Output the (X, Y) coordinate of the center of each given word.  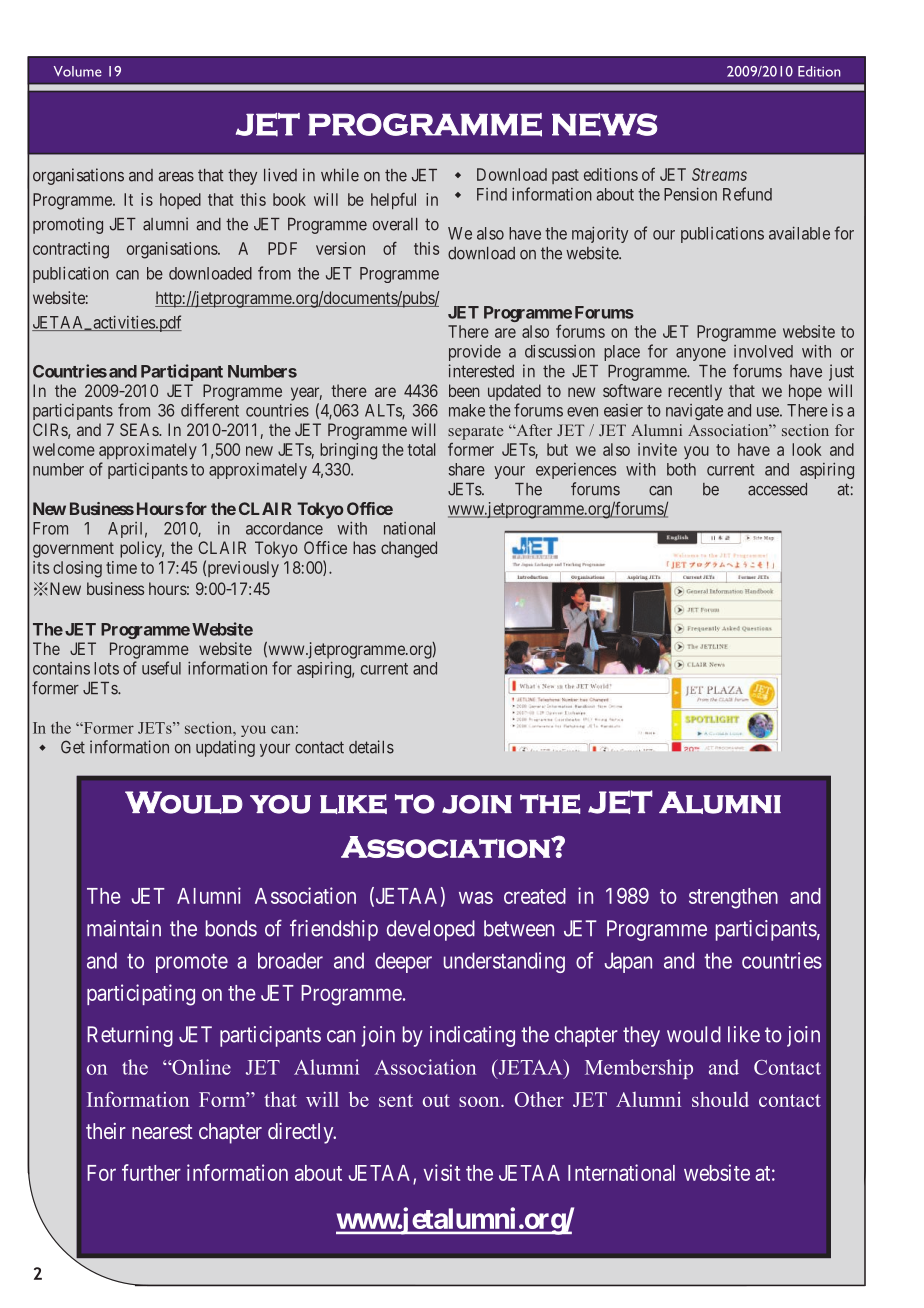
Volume (78, 71)
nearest (162, 1131)
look (807, 449)
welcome (64, 449)
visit (442, 1172)
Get (73, 747)
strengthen (733, 898)
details (371, 747)
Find (492, 194)
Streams (719, 174)
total (422, 449)
